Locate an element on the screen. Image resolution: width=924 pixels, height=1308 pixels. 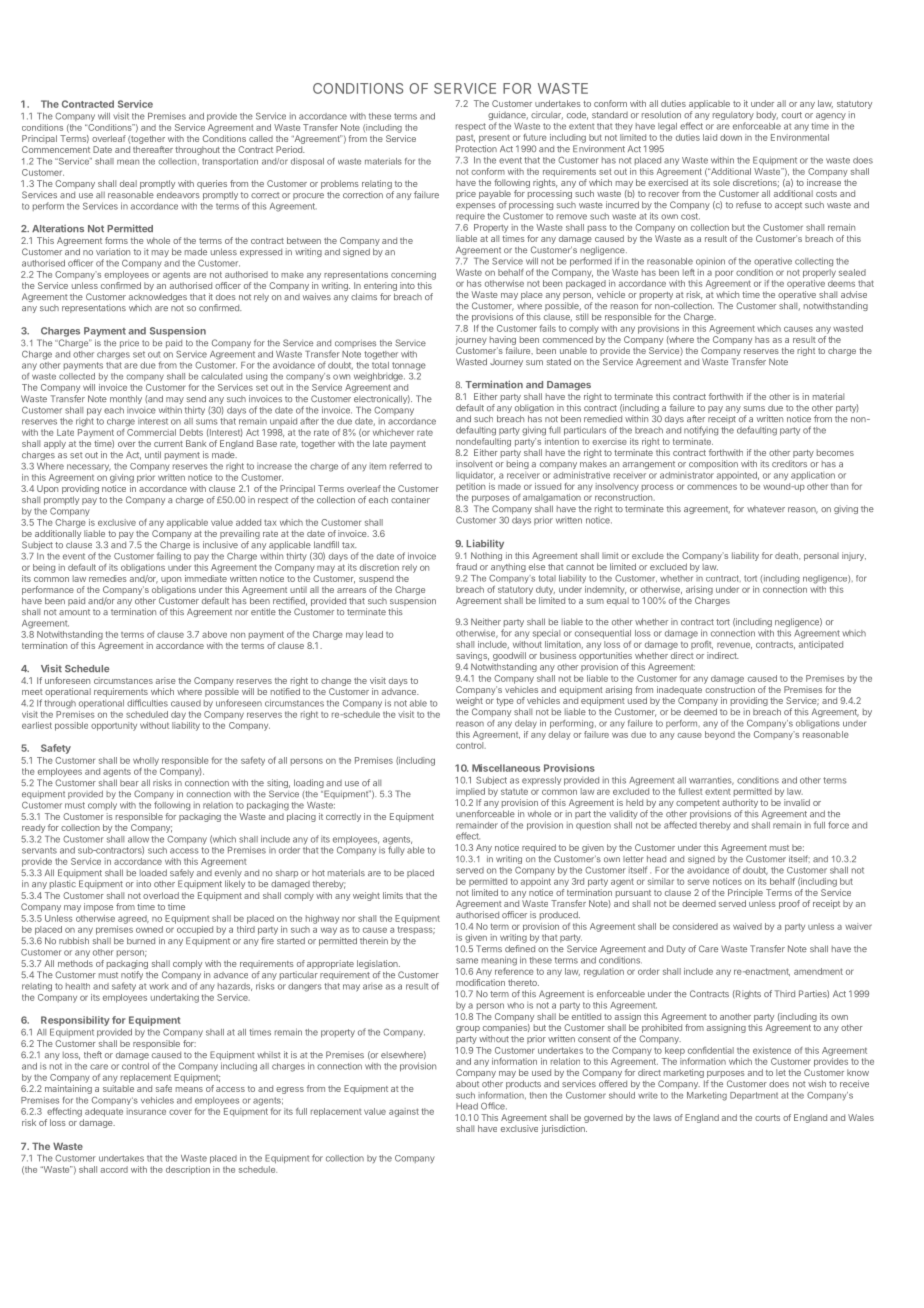
insurance is located at coordinates (146, 1111).
